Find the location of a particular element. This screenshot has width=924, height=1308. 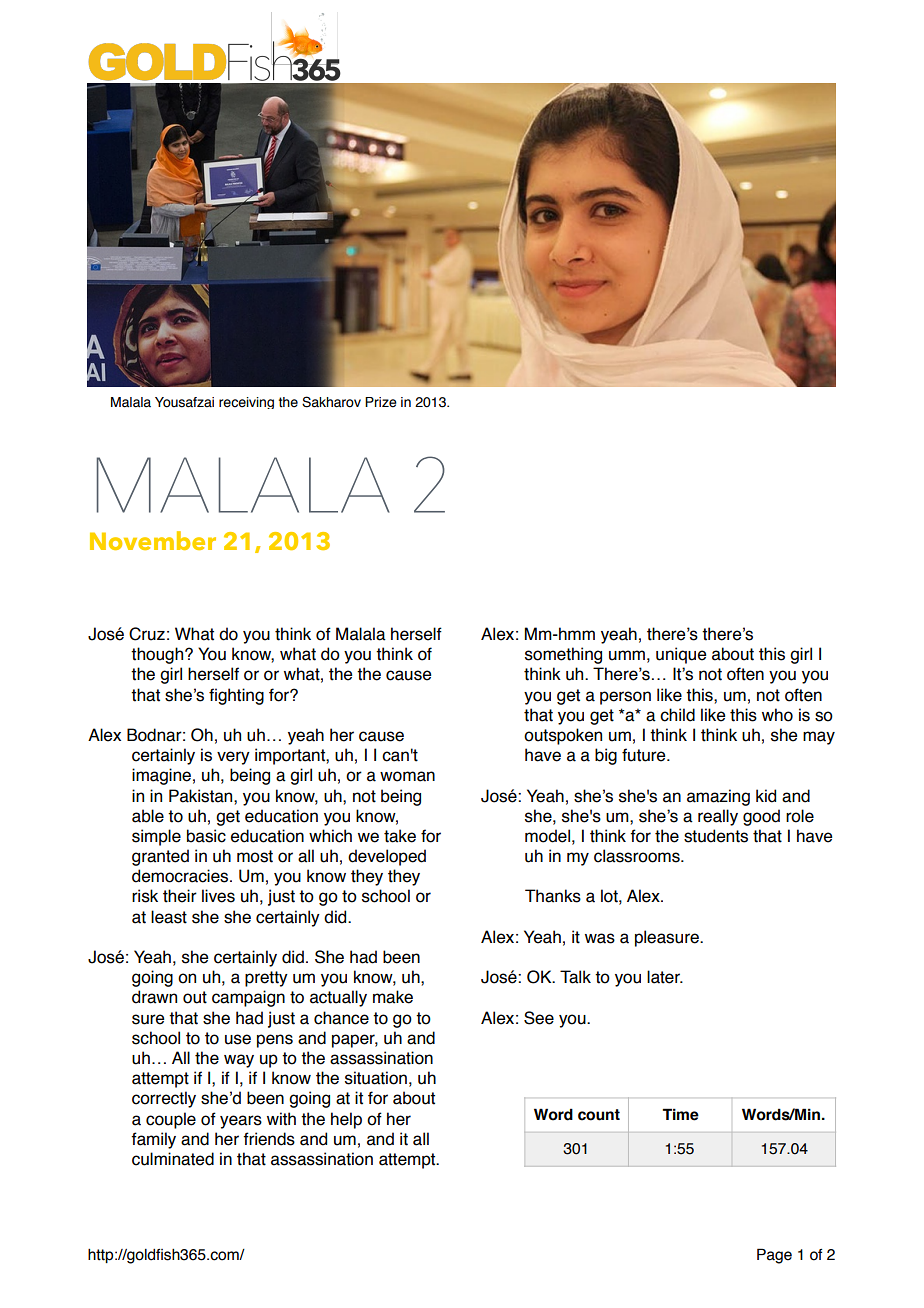

Cruz is located at coordinates (147, 634).
